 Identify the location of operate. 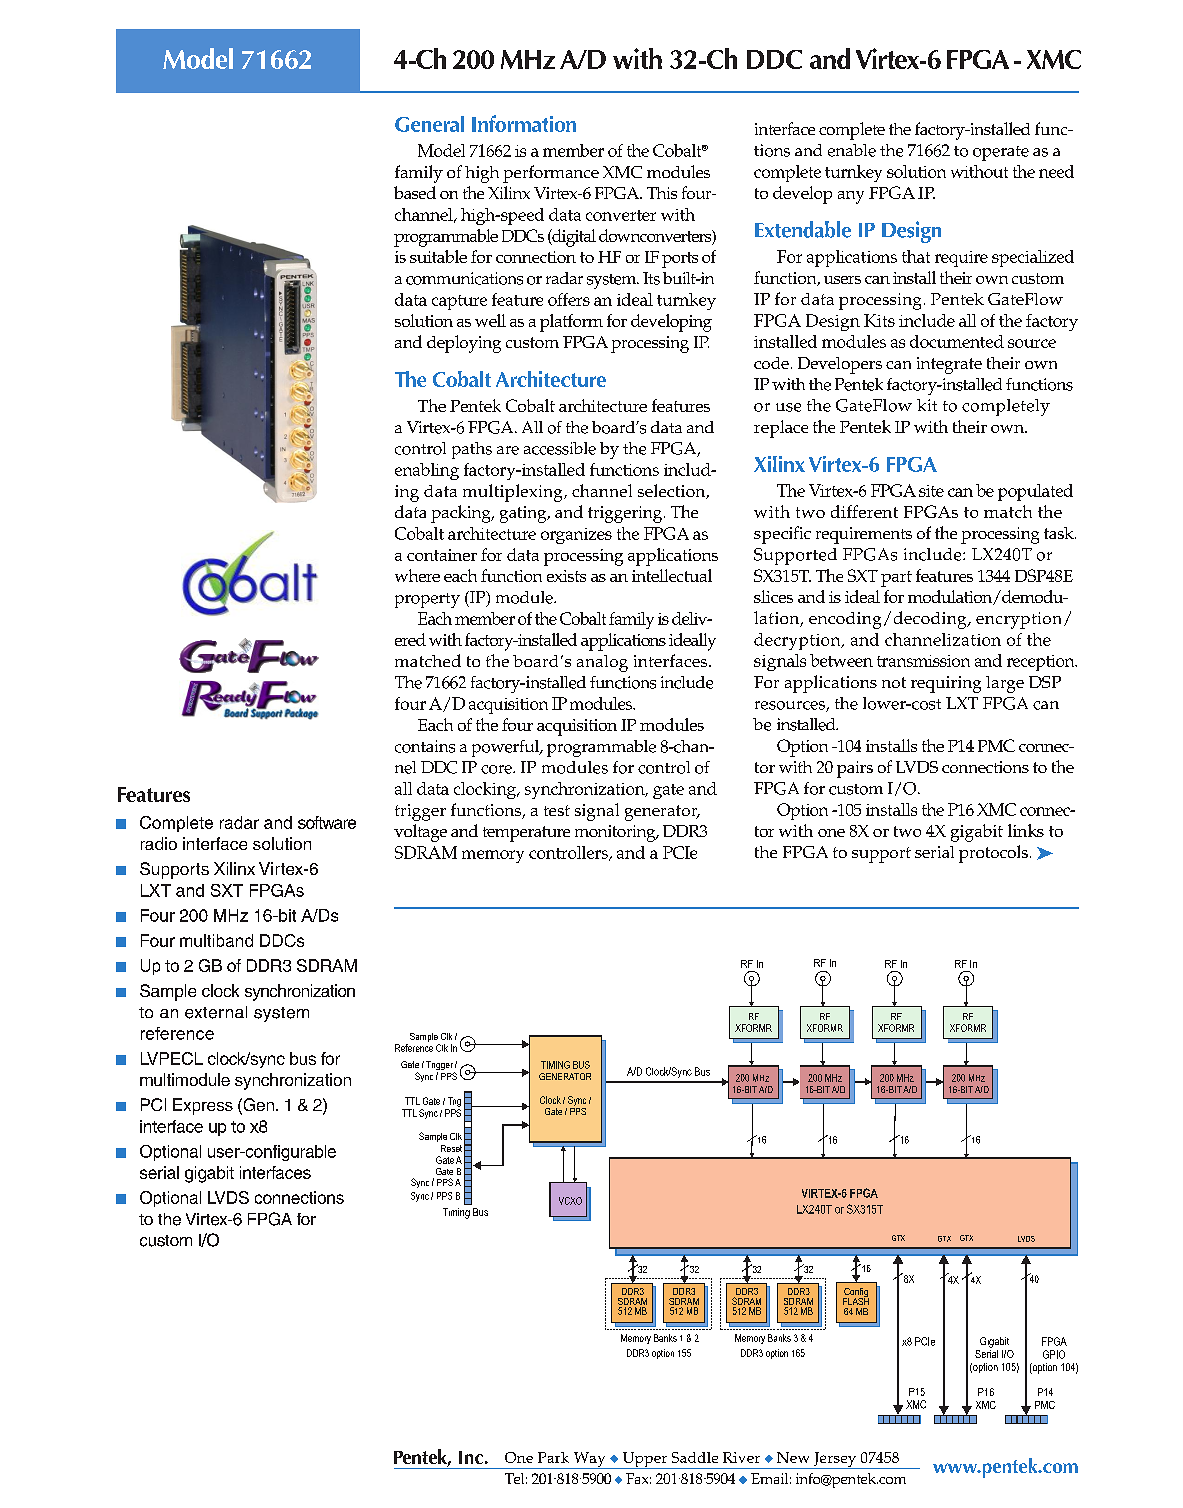
(1001, 153).
